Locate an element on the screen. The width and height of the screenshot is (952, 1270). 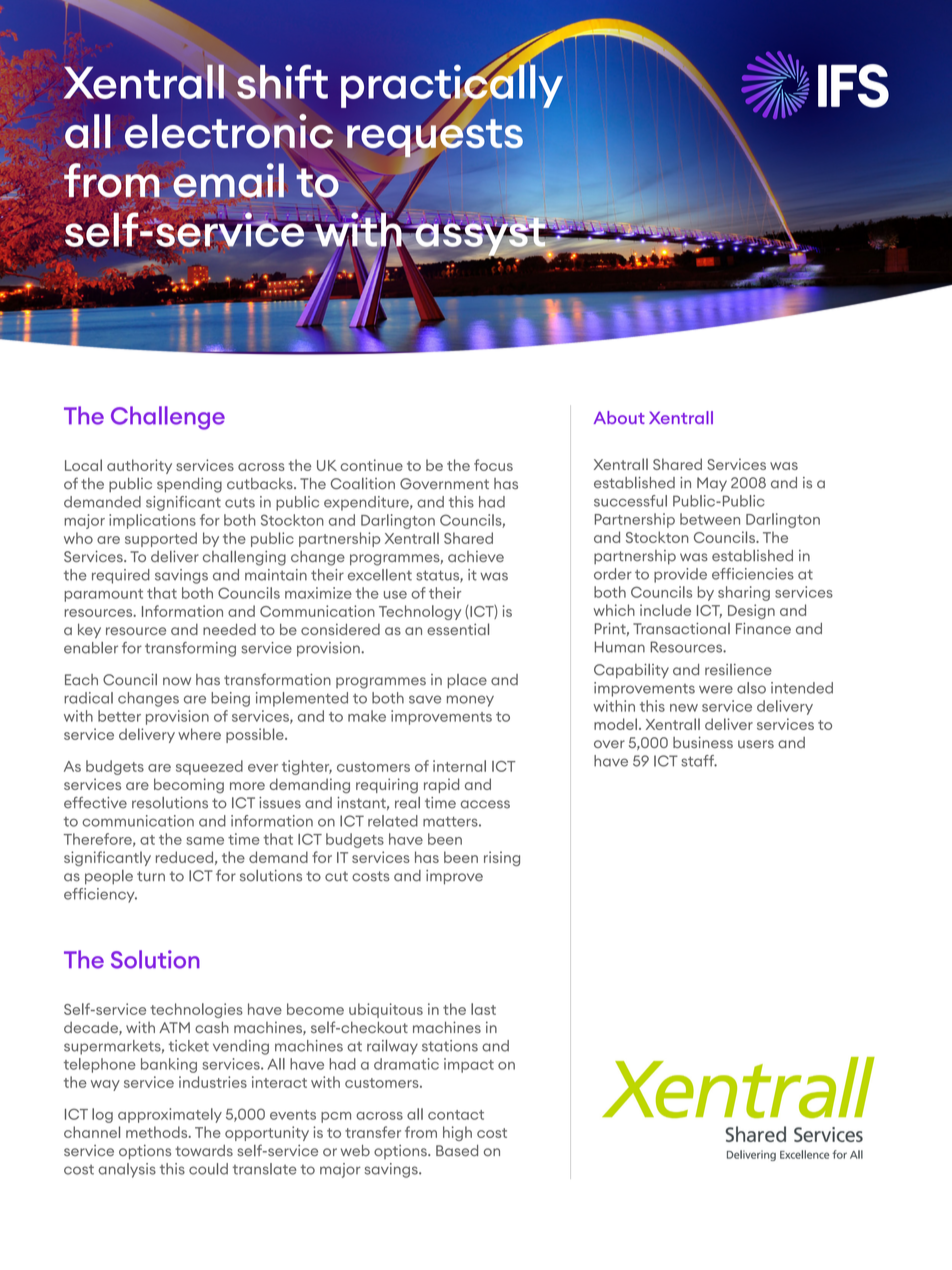
requests is located at coordinates (435, 138).
